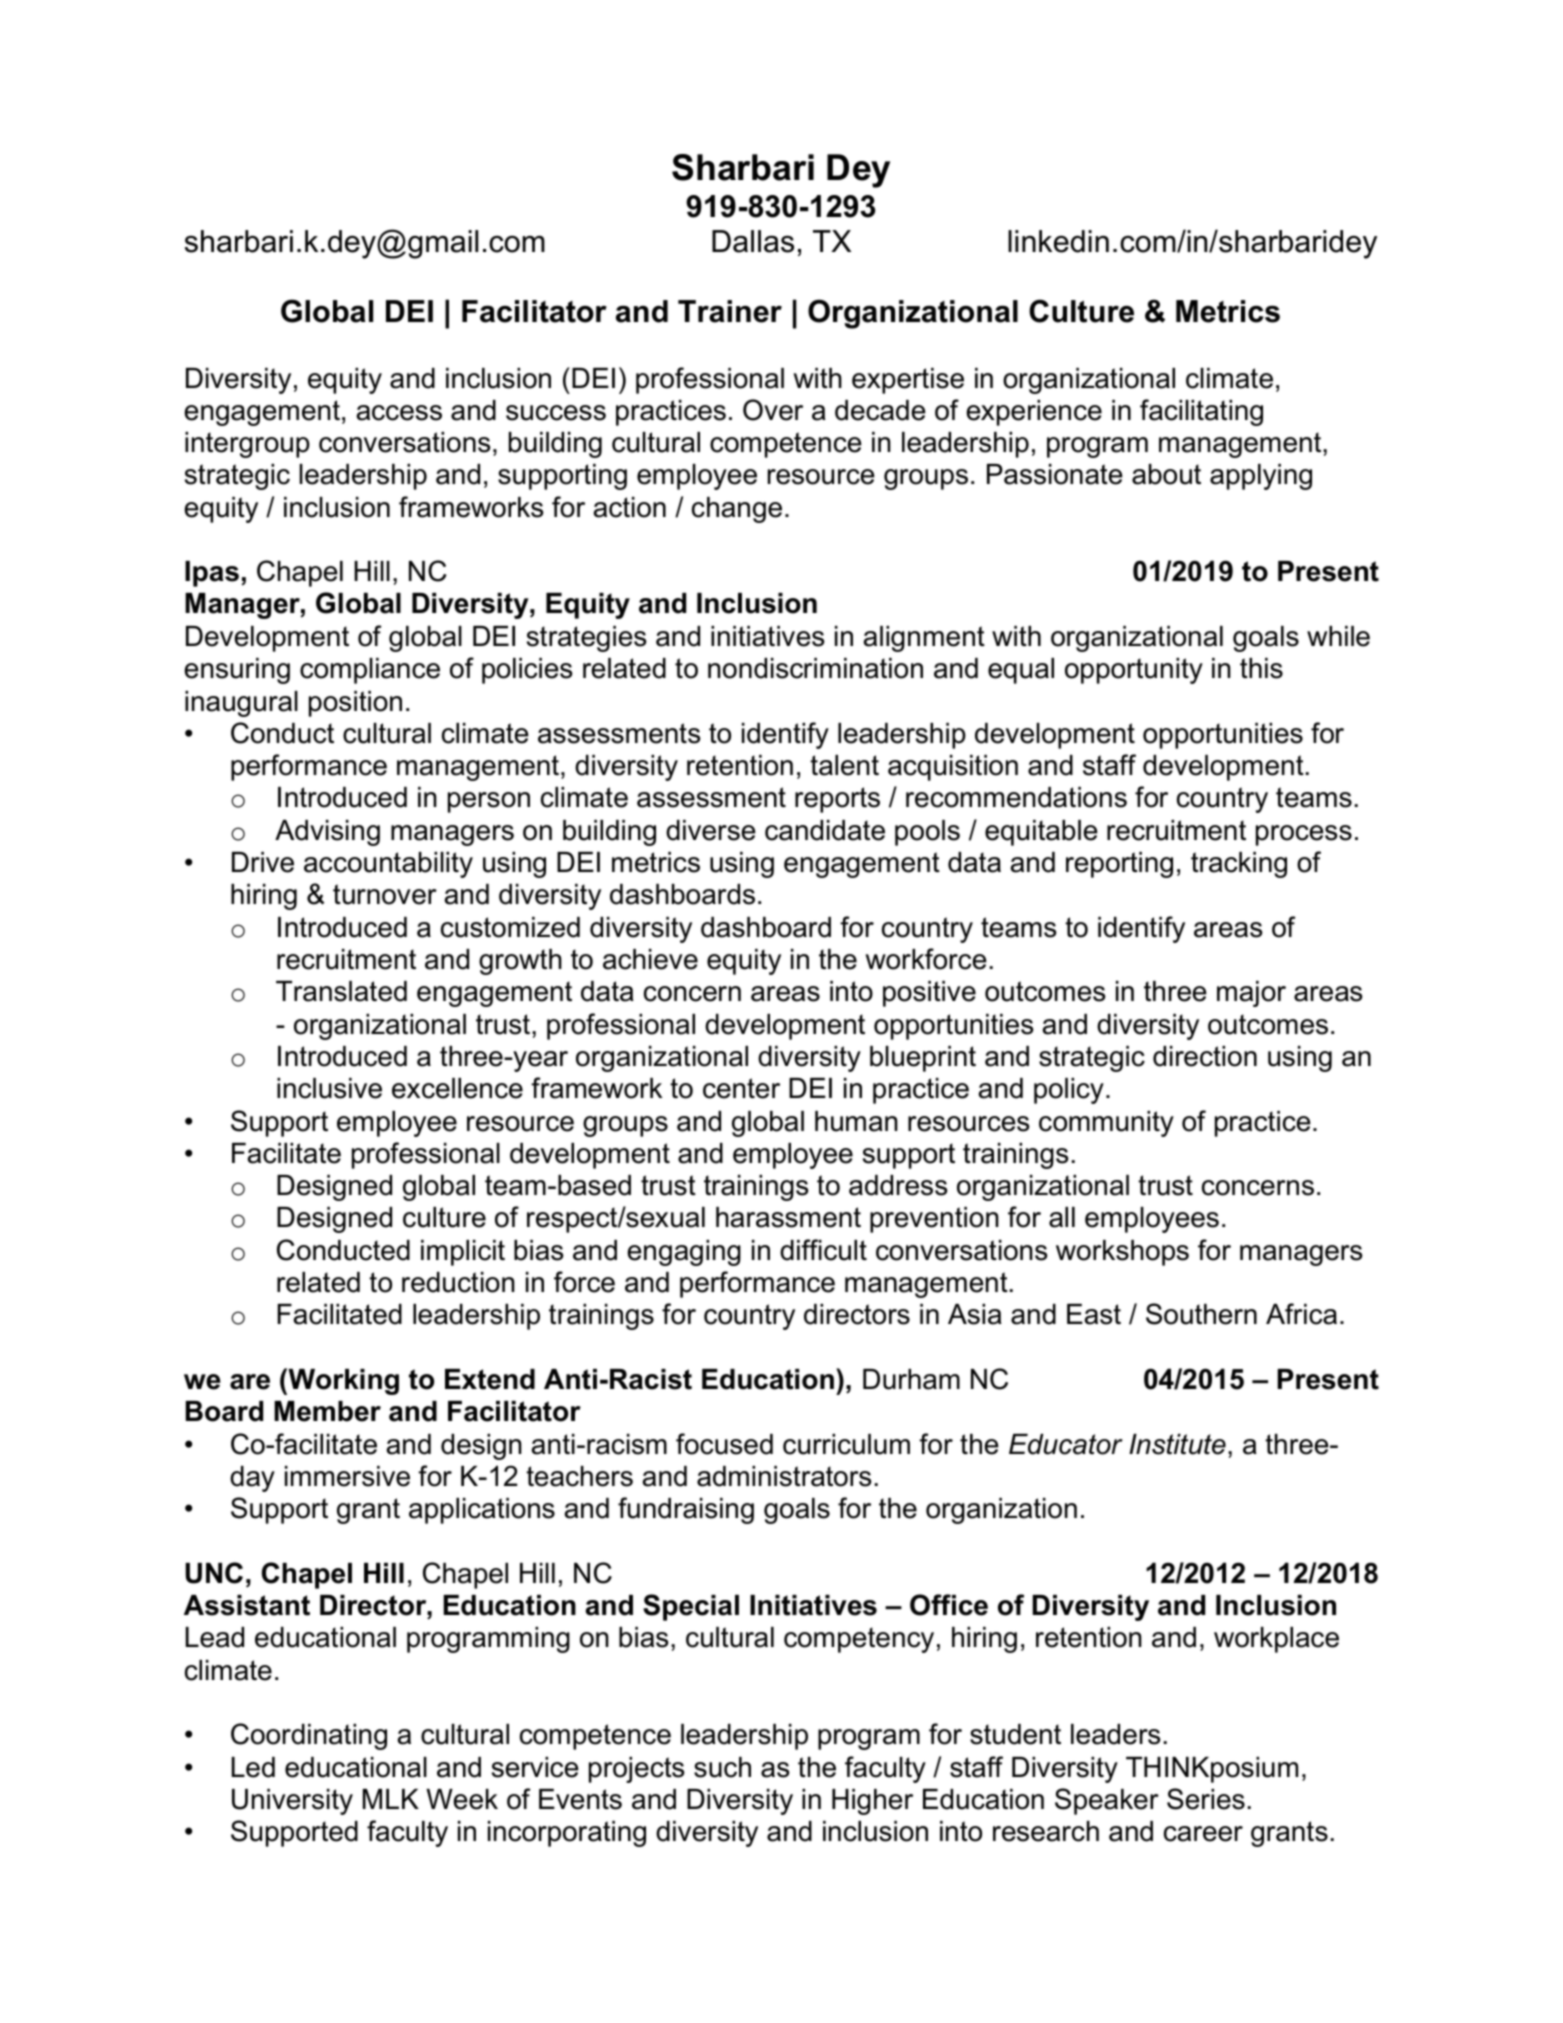 This screenshot has height=2023, width=1563. What do you see at coordinates (722, 1767) in the screenshot?
I see `such` at bounding box center [722, 1767].
